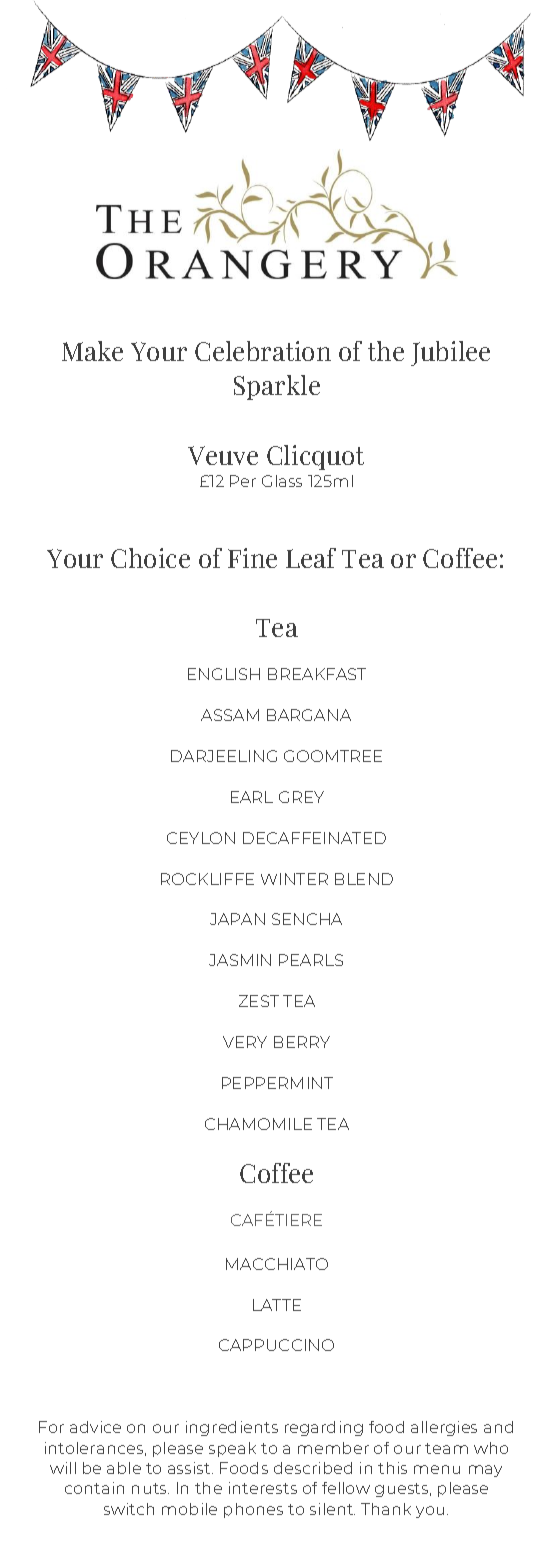 The width and height of the screenshot is (554, 1568). What do you see at coordinates (450, 353) in the screenshot?
I see `Jubilee` at bounding box center [450, 353].
